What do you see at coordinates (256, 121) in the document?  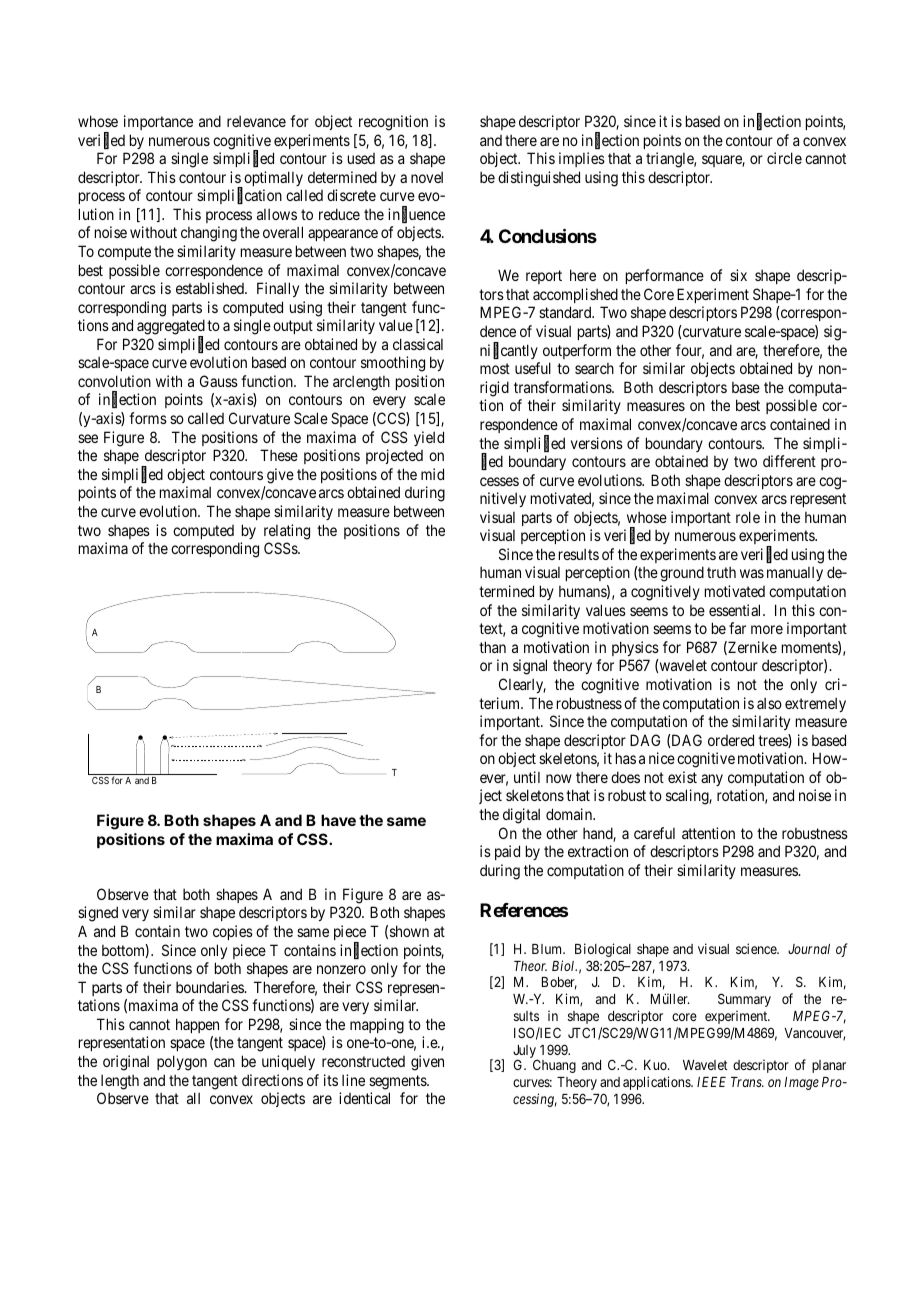 I see `relevance` at bounding box center [256, 121].
